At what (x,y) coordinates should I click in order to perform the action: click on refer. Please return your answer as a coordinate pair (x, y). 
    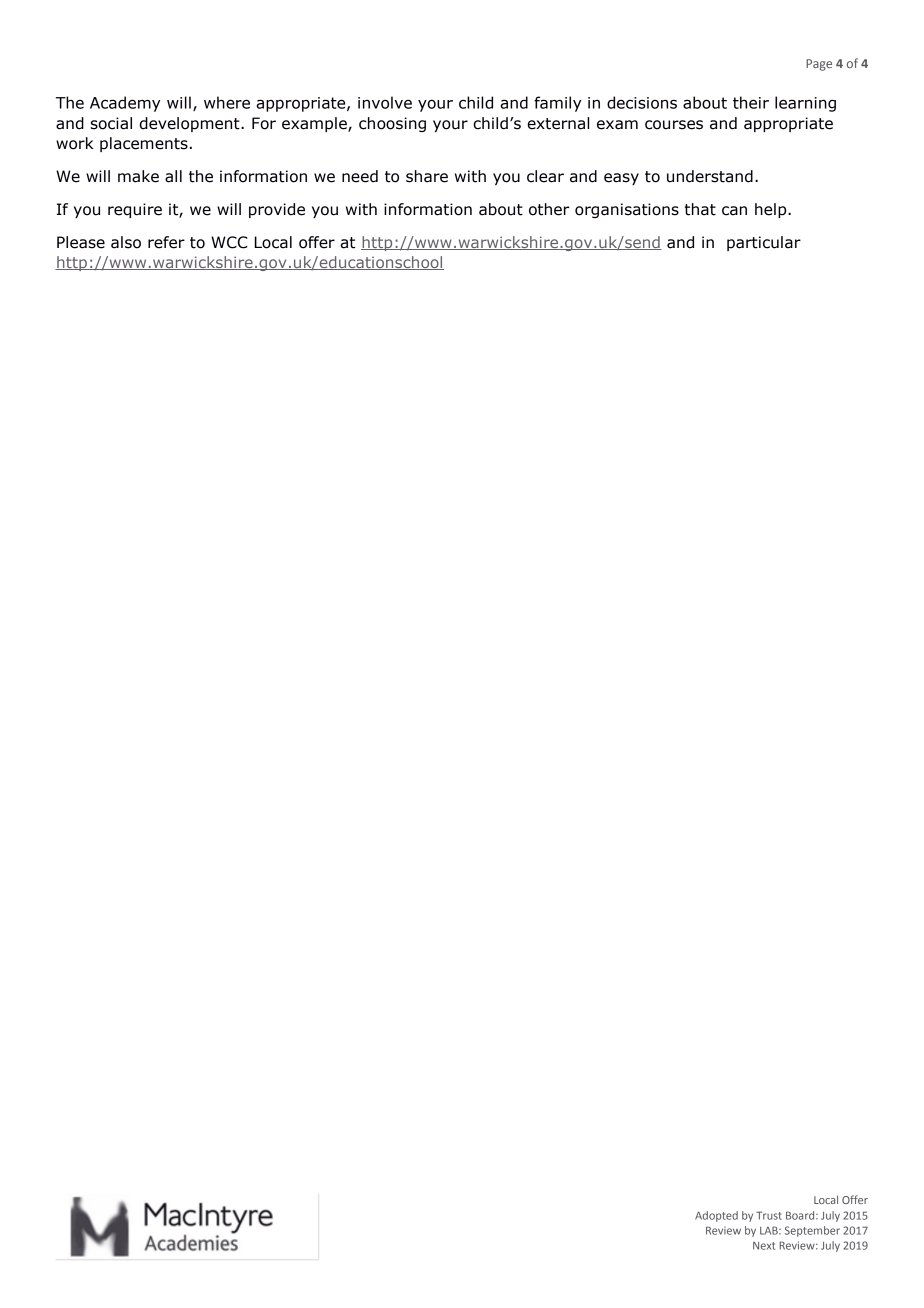
    Looking at the image, I should click on (166, 242).
